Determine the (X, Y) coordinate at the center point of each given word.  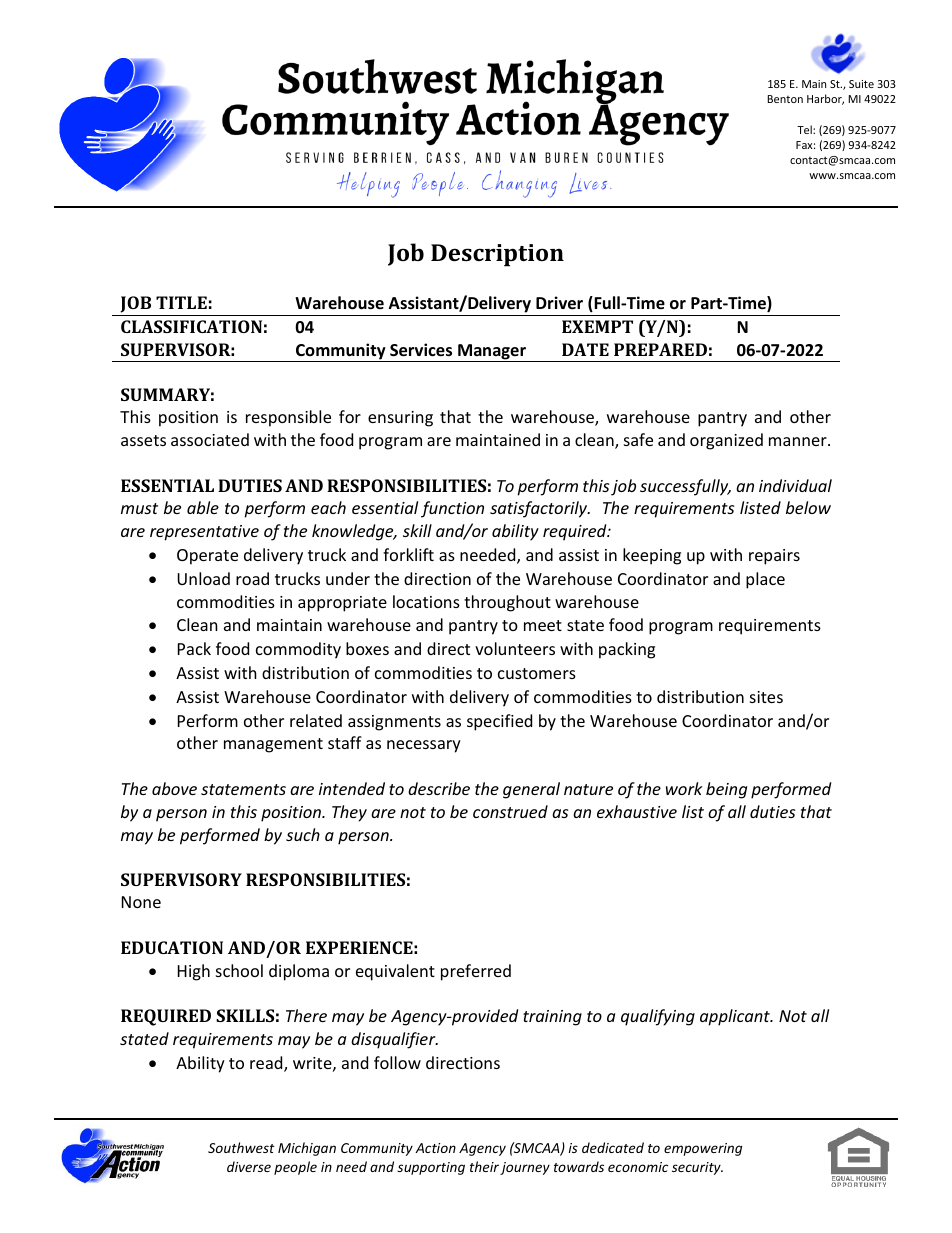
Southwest (241, 1147)
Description (497, 255)
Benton (785, 99)
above (174, 788)
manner (799, 441)
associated (210, 439)
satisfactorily (540, 509)
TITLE (181, 302)
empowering (703, 1149)
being (726, 790)
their (484, 1166)
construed (510, 811)
